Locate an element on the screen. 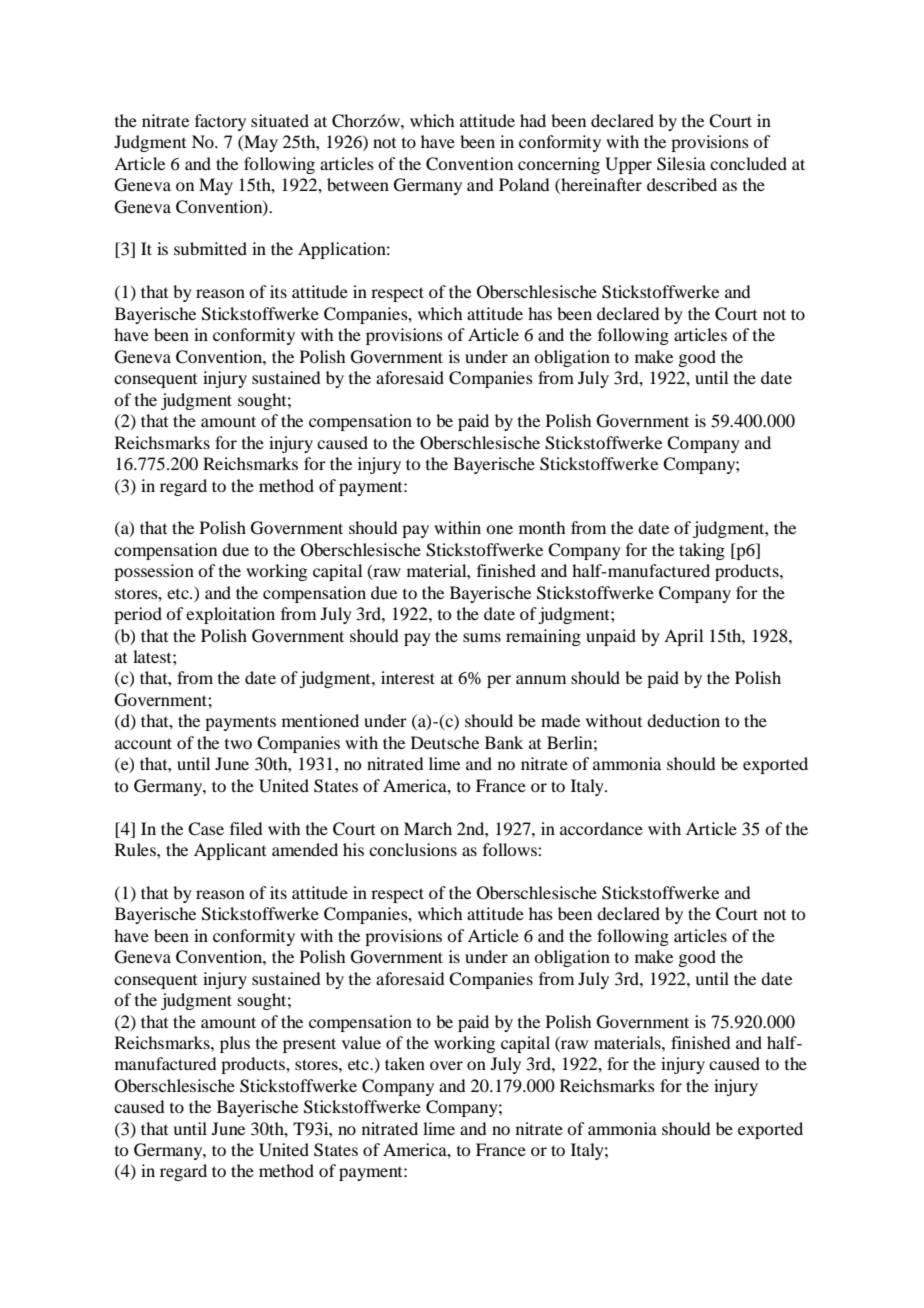  Deutsche is located at coordinates (445, 742).
